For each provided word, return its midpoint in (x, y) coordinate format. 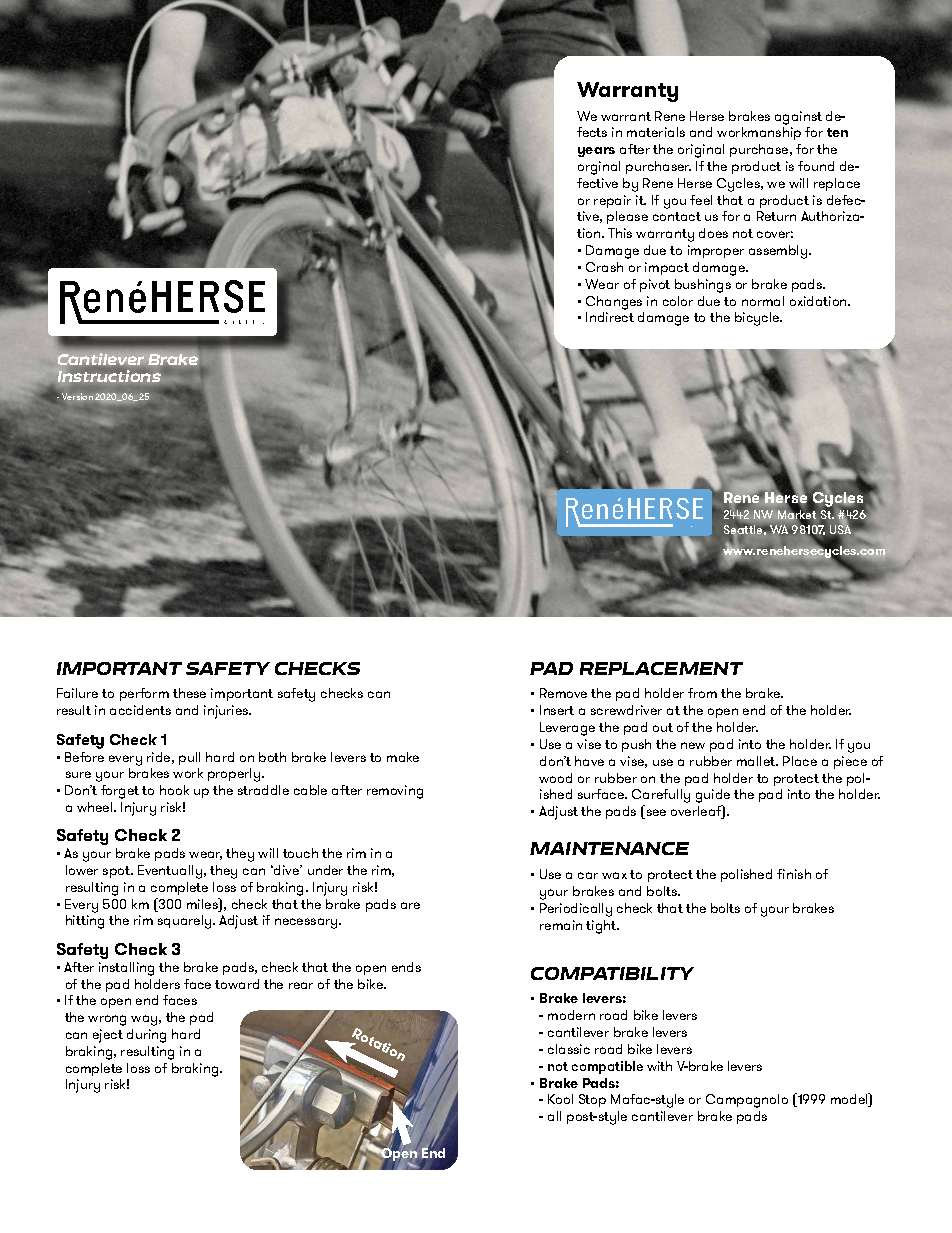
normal (763, 301)
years (596, 152)
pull (189, 758)
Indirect (610, 317)
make (403, 757)
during (146, 1036)
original (701, 151)
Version (77, 396)
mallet (757, 761)
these (189, 693)
